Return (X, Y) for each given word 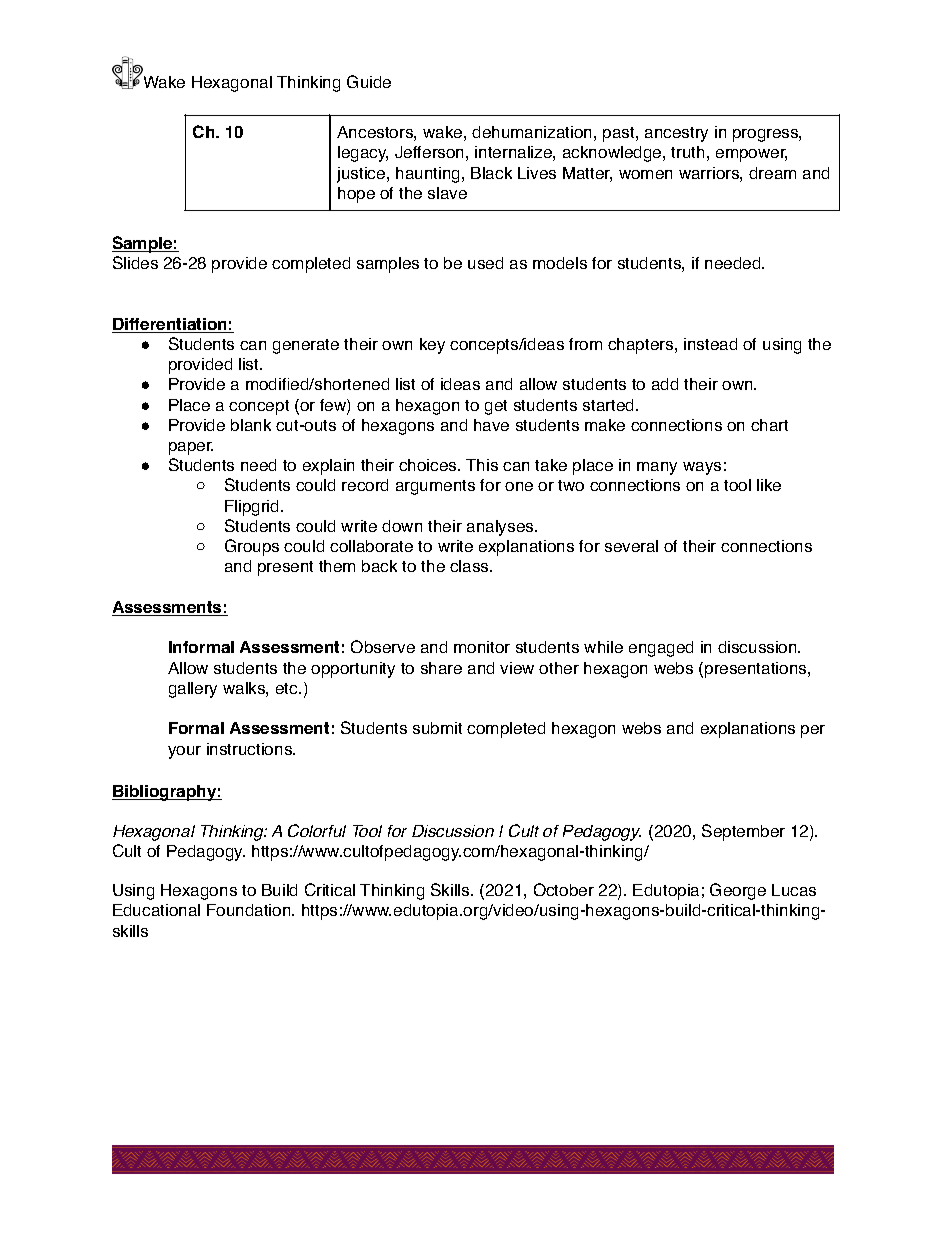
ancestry (676, 134)
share (441, 668)
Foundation (250, 910)
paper (191, 448)
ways (702, 468)
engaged (661, 649)
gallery (193, 690)
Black (491, 173)
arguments (435, 487)
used (485, 263)
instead (710, 344)
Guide (369, 81)
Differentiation (170, 325)
